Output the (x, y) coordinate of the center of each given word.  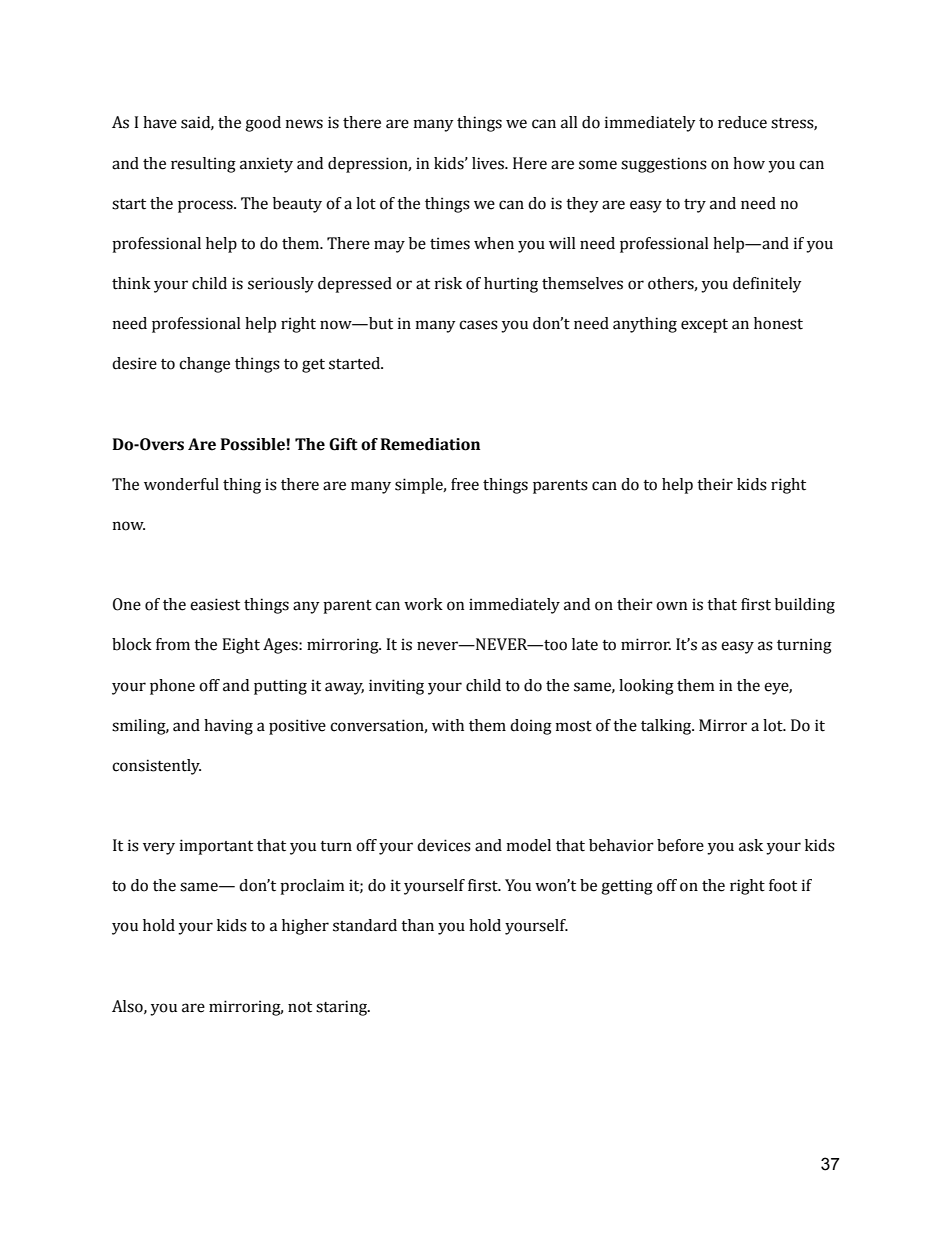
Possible (254, 444)
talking (667, 727)
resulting (203, 165)
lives (489, 163)
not (300, 1007)
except (704, 326)
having (228, 727)
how (749, 163)
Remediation (430, 444)
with (448, 725)
